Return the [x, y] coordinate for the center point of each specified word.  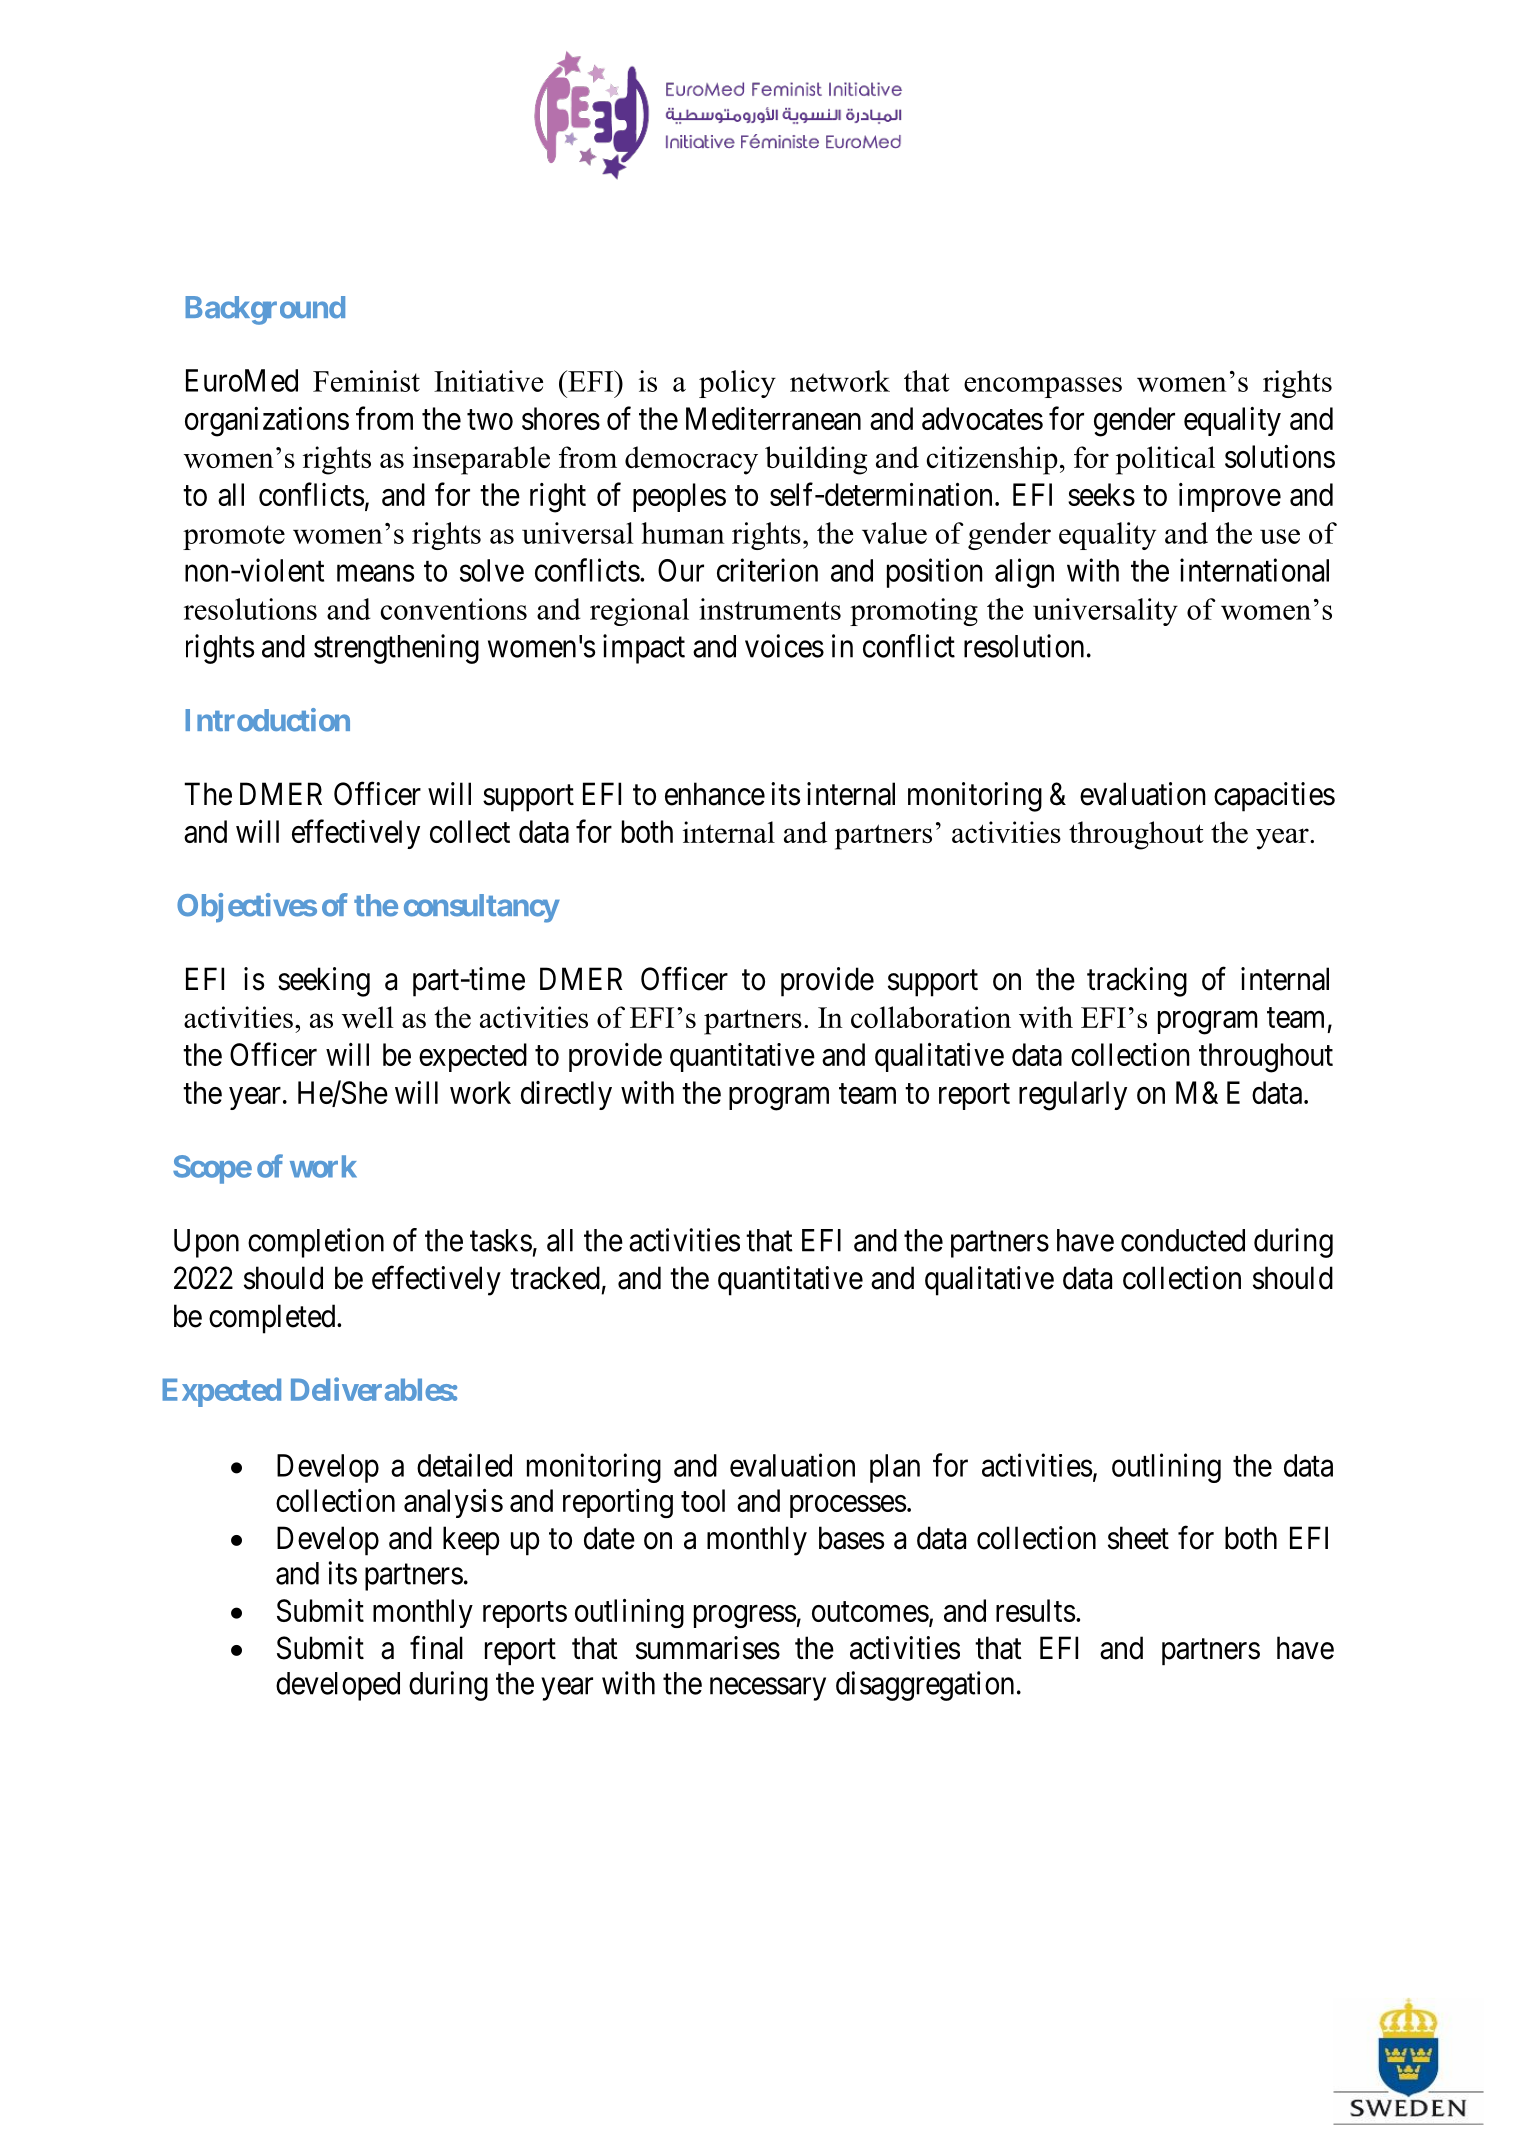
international [1254, 570]
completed [273, 1319]
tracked [555, 1278]
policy [737, 384]
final [436, 1648]
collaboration [931, 1017]
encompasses [1043, 387]
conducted [1183, 1240]
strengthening [396, 649]
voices [784, 646]
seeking [324, 982]
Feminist [366, 381]
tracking [1137, 982]
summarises [708, 1648]
